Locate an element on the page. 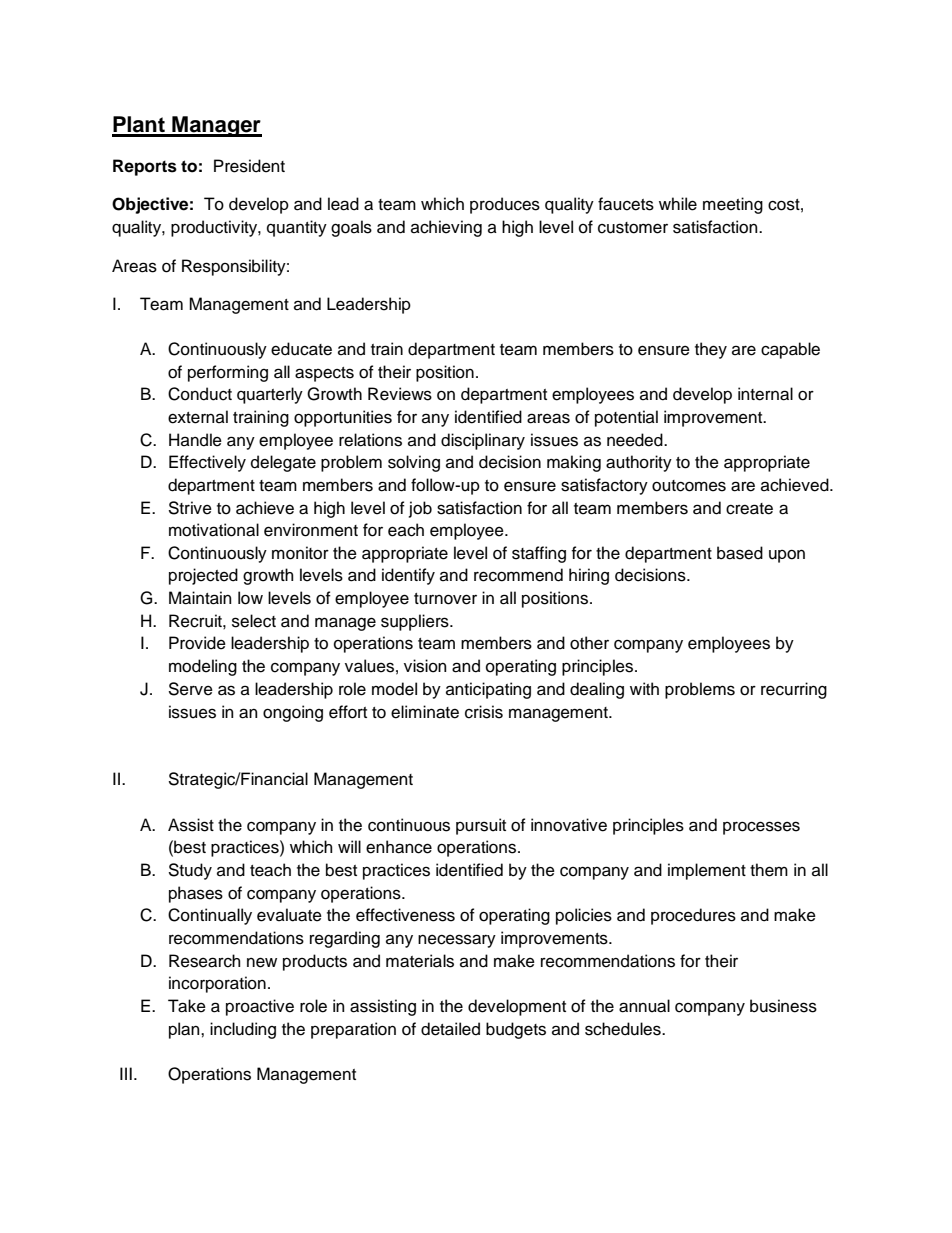  President is located at coordinates (249, 166).
